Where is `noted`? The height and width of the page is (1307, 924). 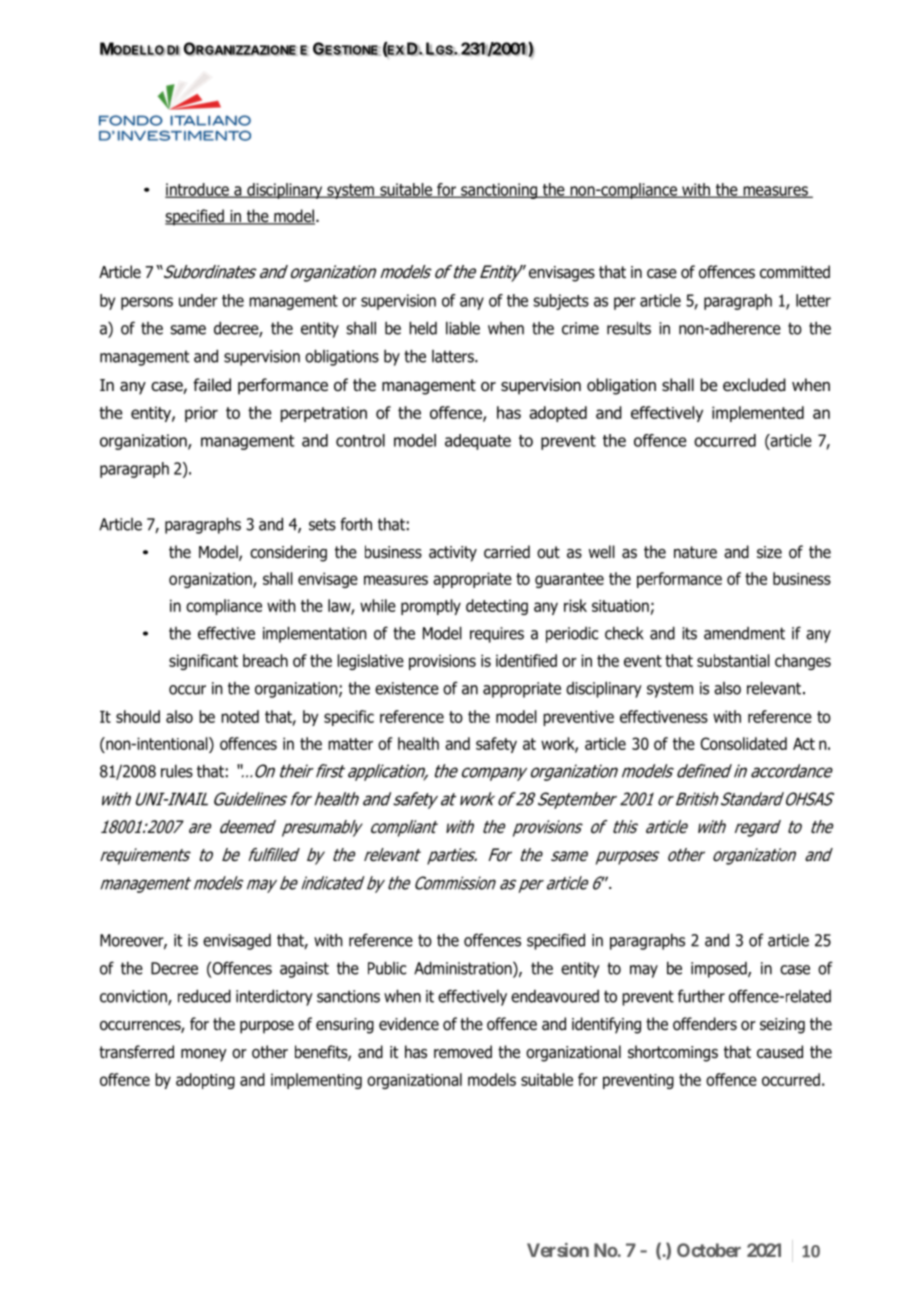 noted is located at coordinates (240, 716).
